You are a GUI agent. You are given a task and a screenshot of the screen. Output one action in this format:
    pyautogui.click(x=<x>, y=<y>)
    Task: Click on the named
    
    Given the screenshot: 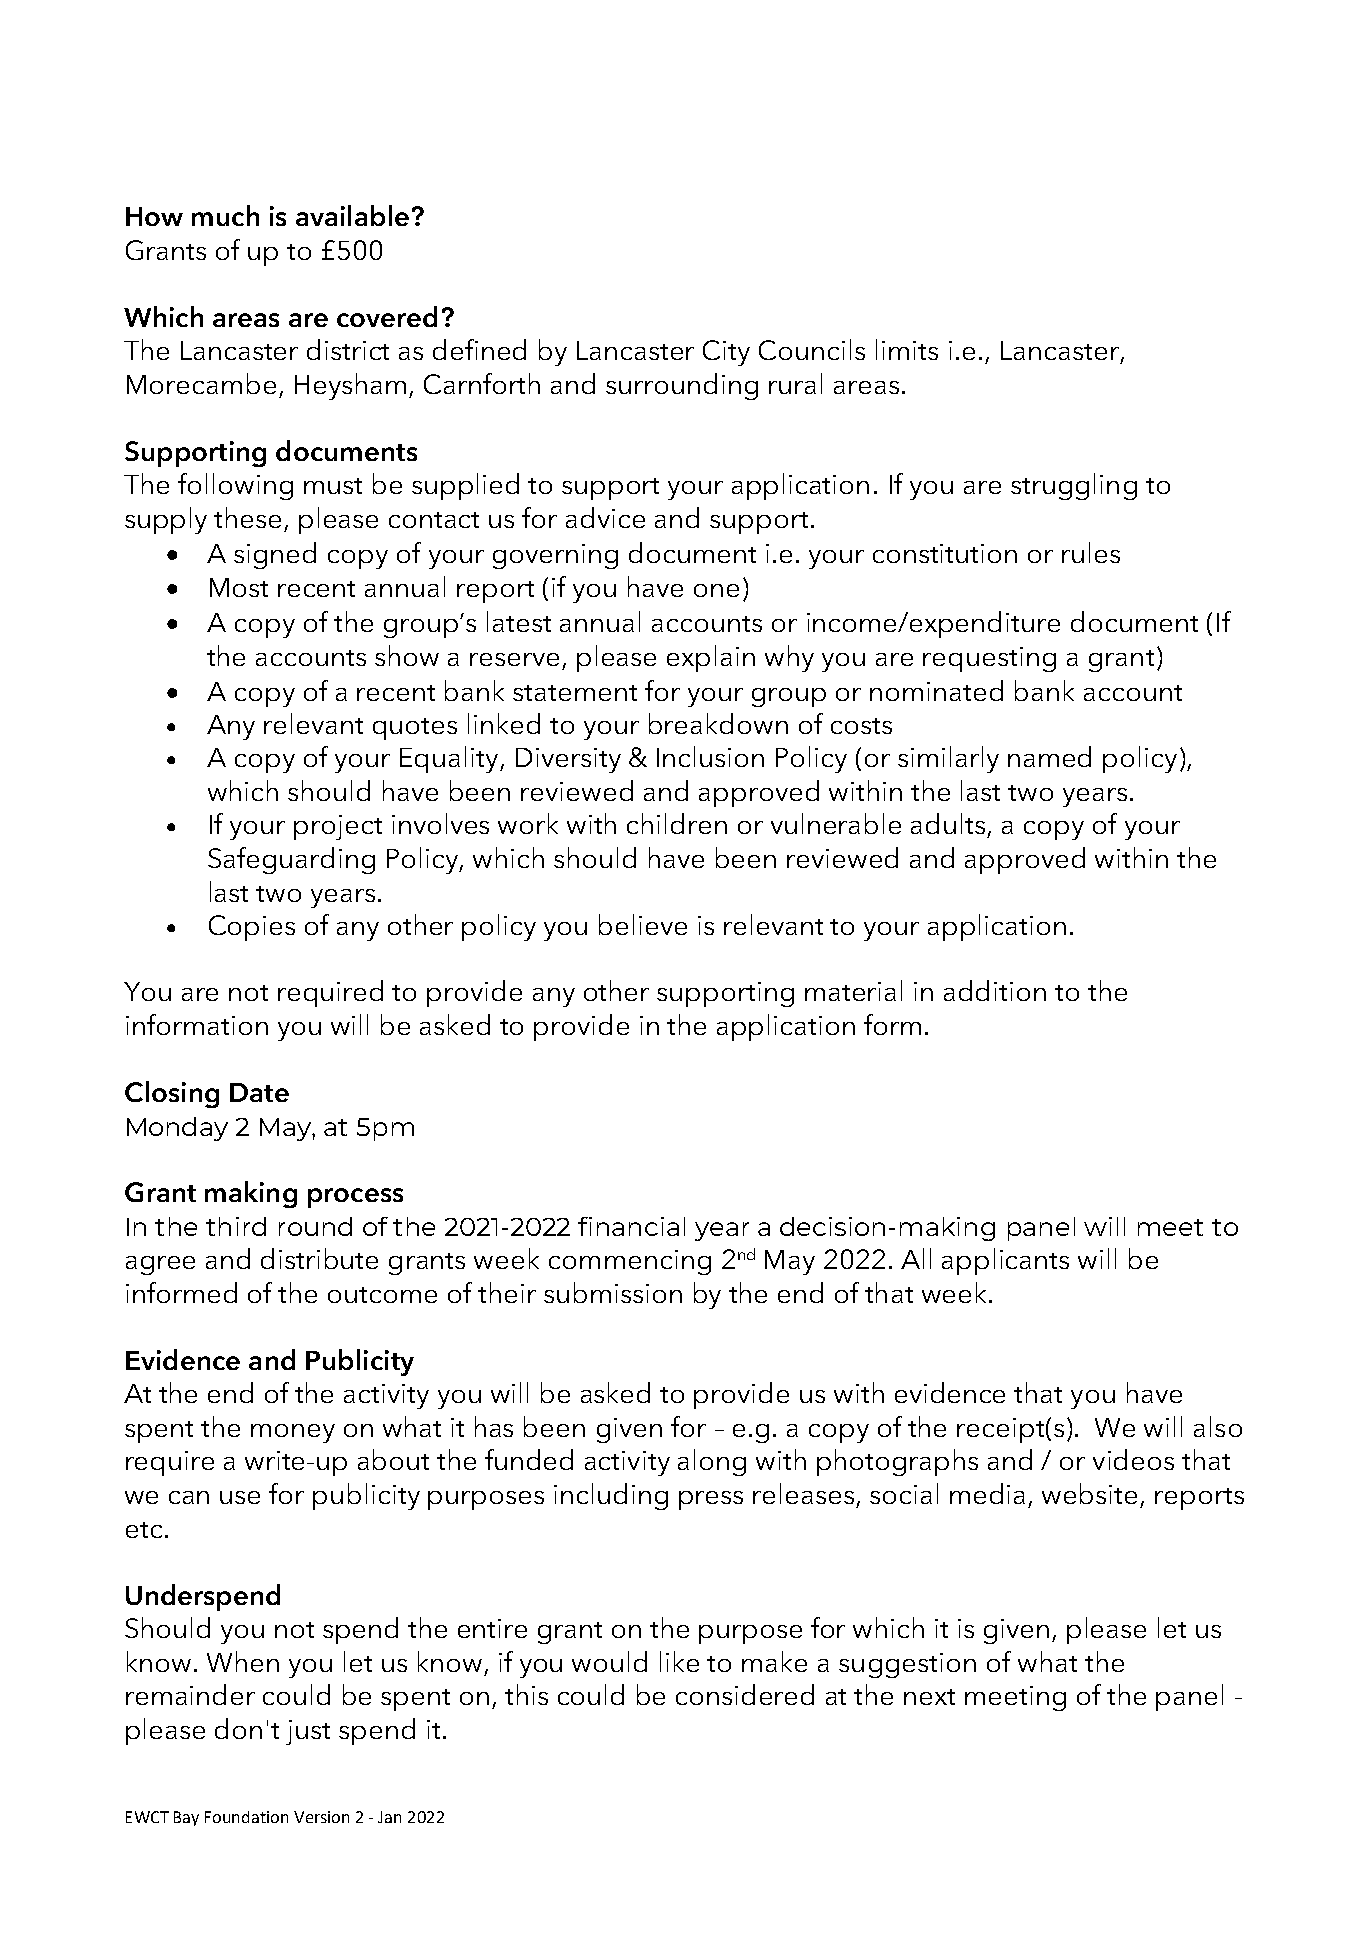 What is the action you would take?
    pyautogui.click(x=1049, y=756)
